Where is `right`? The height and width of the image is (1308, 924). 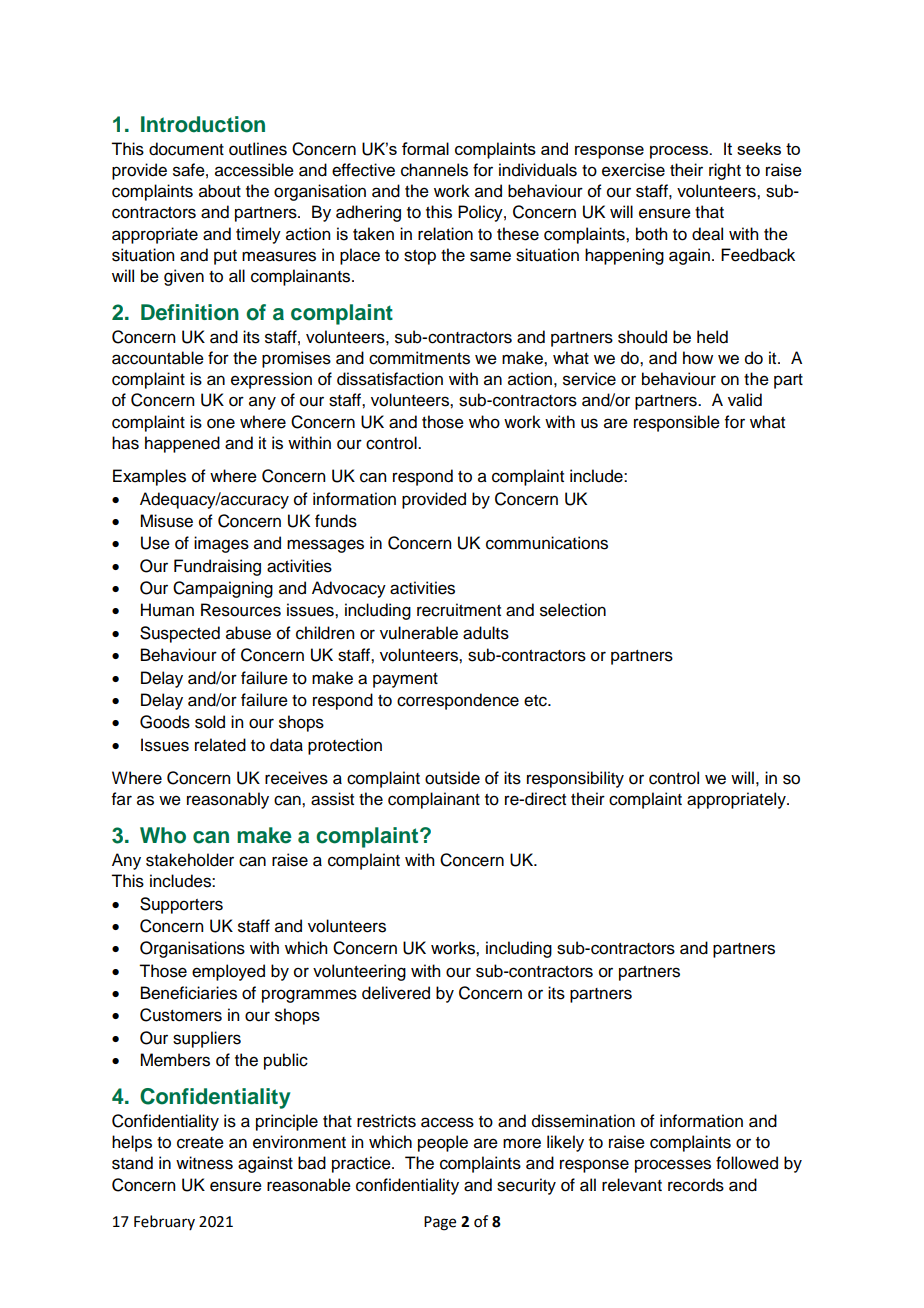
right is located at coordinates (725, 171).
